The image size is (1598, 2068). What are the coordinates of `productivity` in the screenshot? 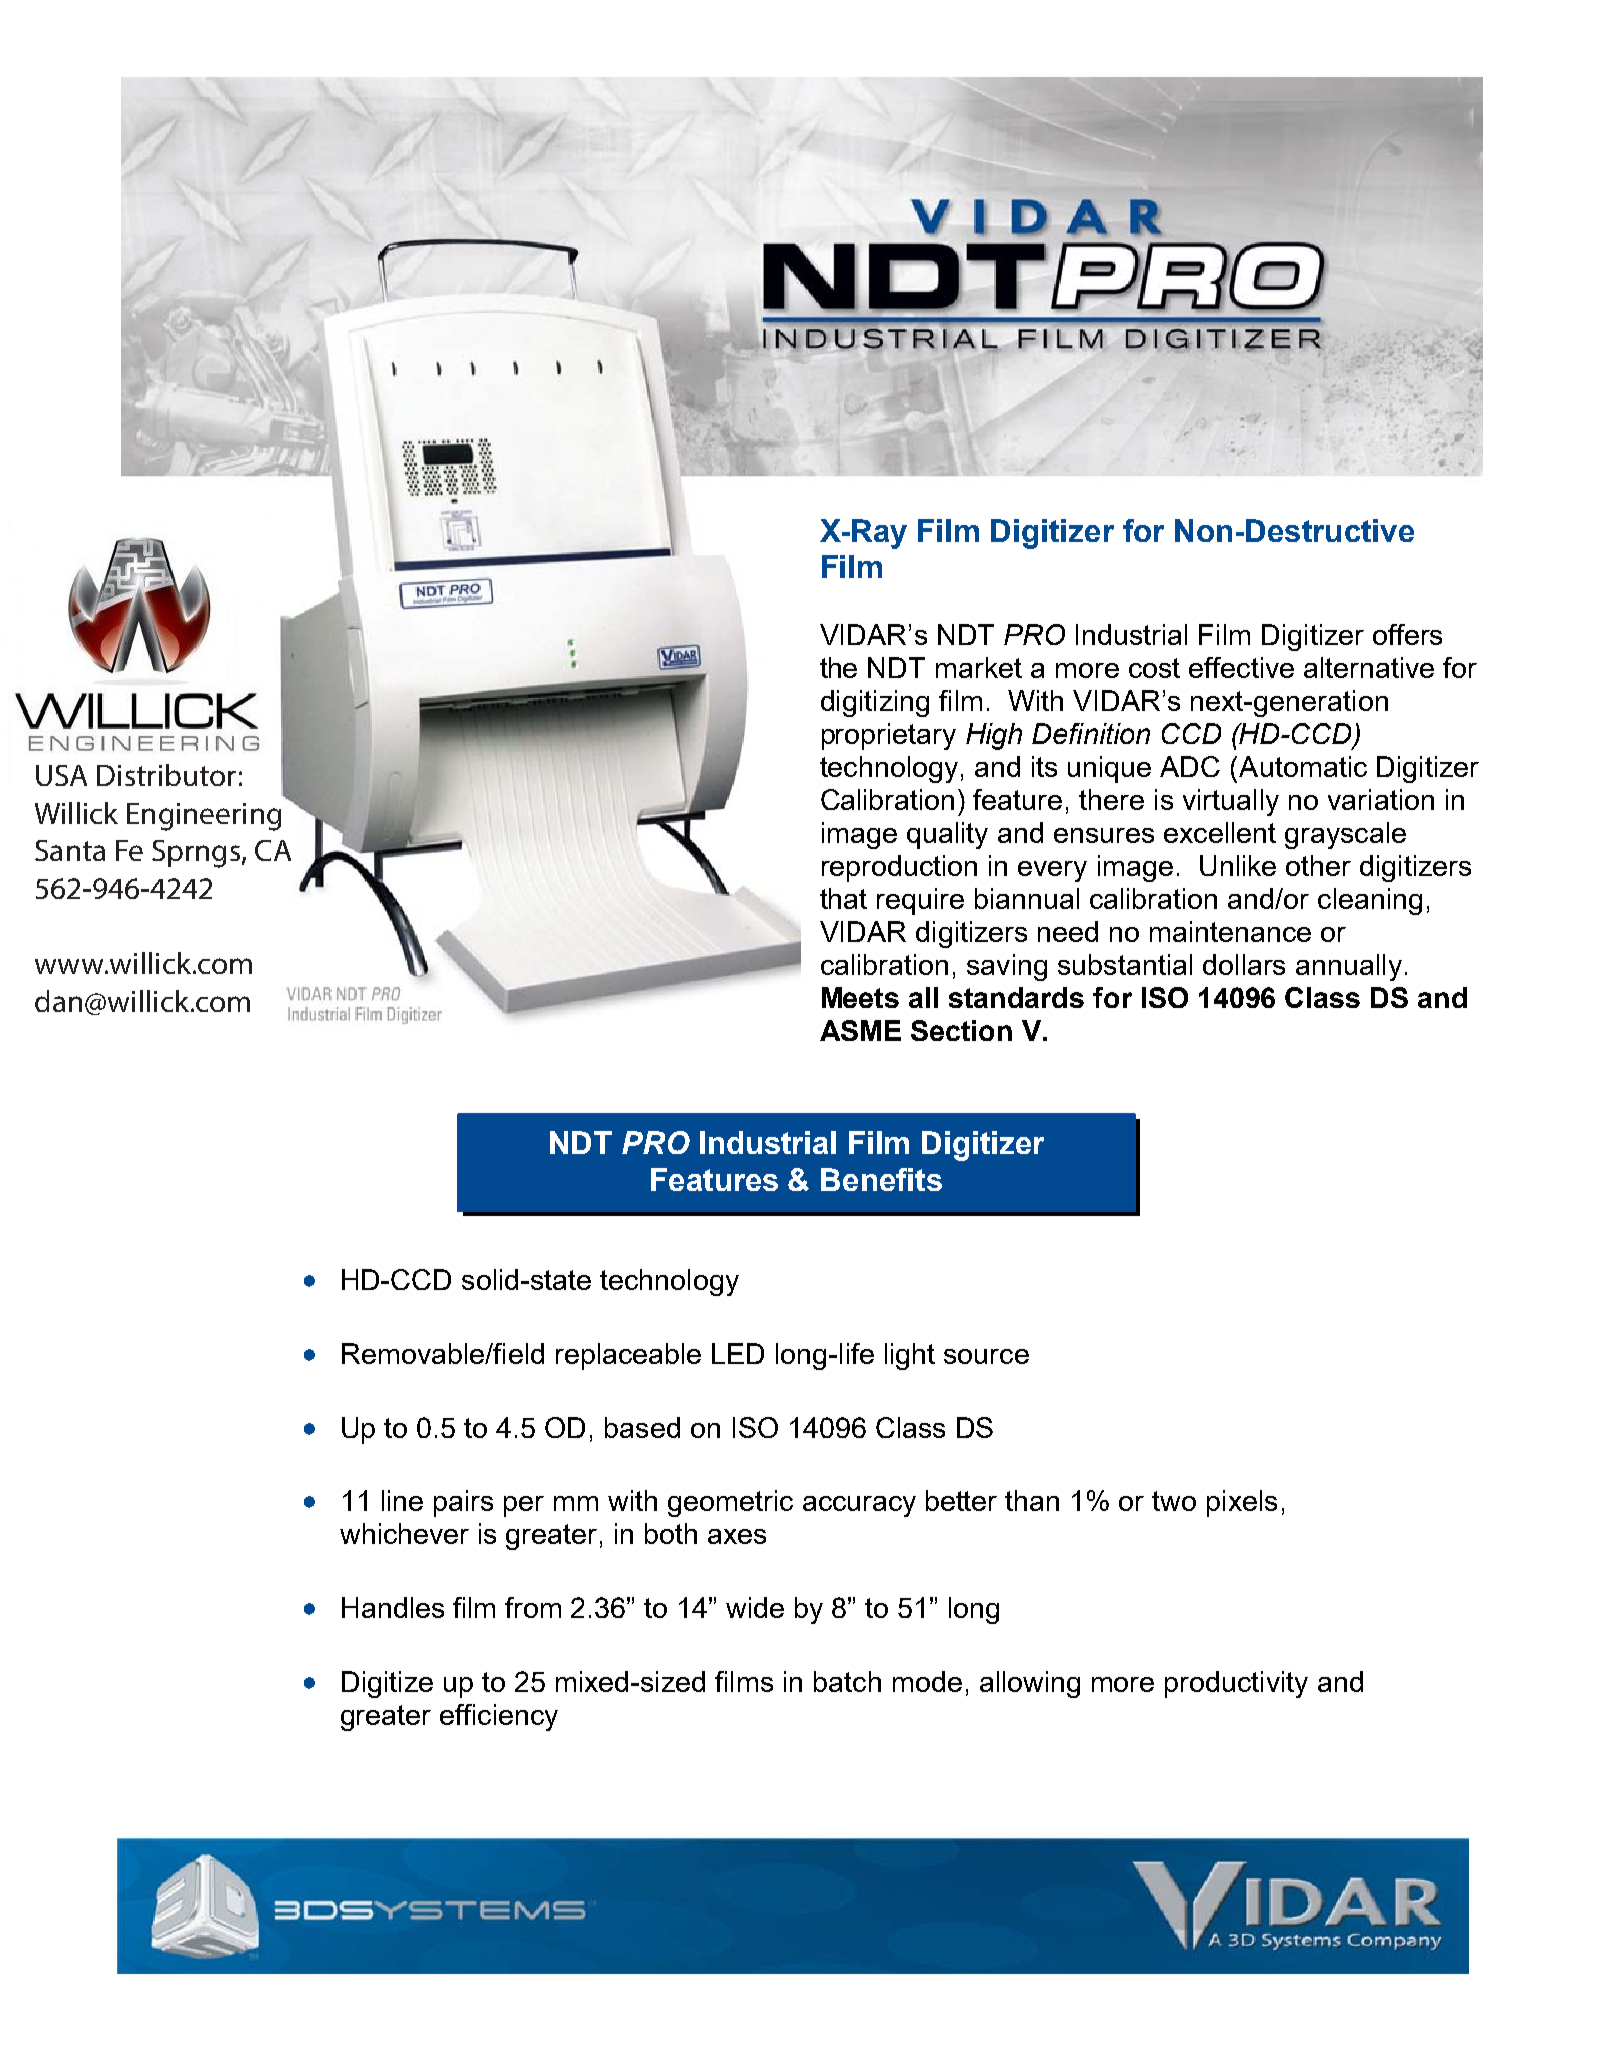 It's located at (1236, 1684).
